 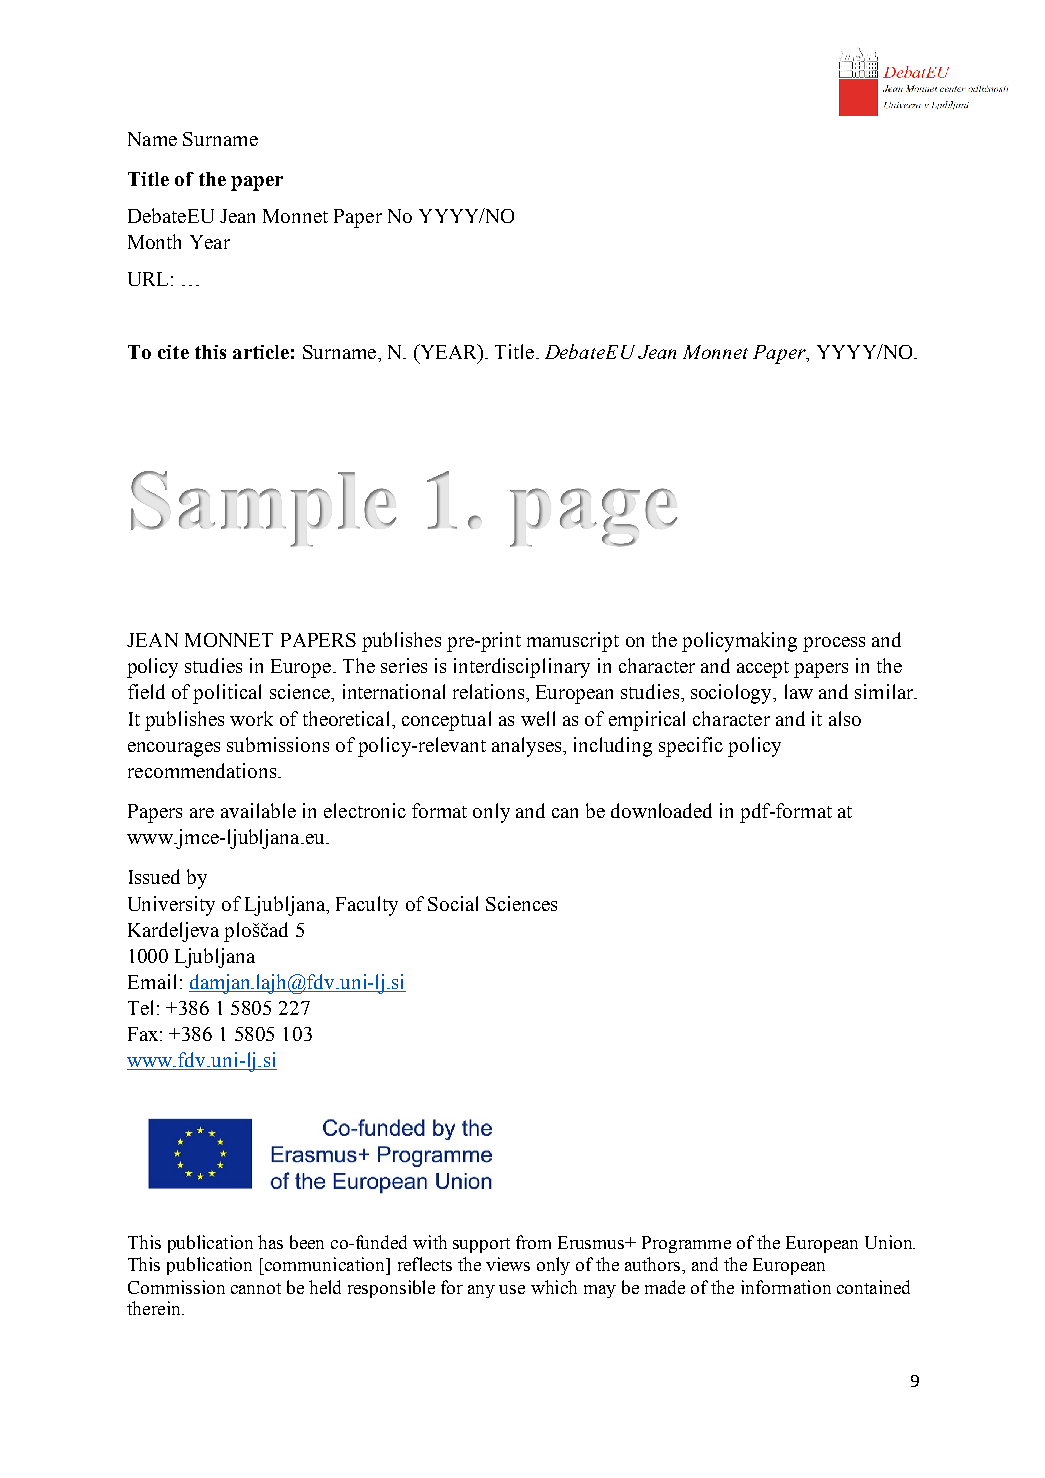 I want to click on from, so click(x=533, y=1242).
